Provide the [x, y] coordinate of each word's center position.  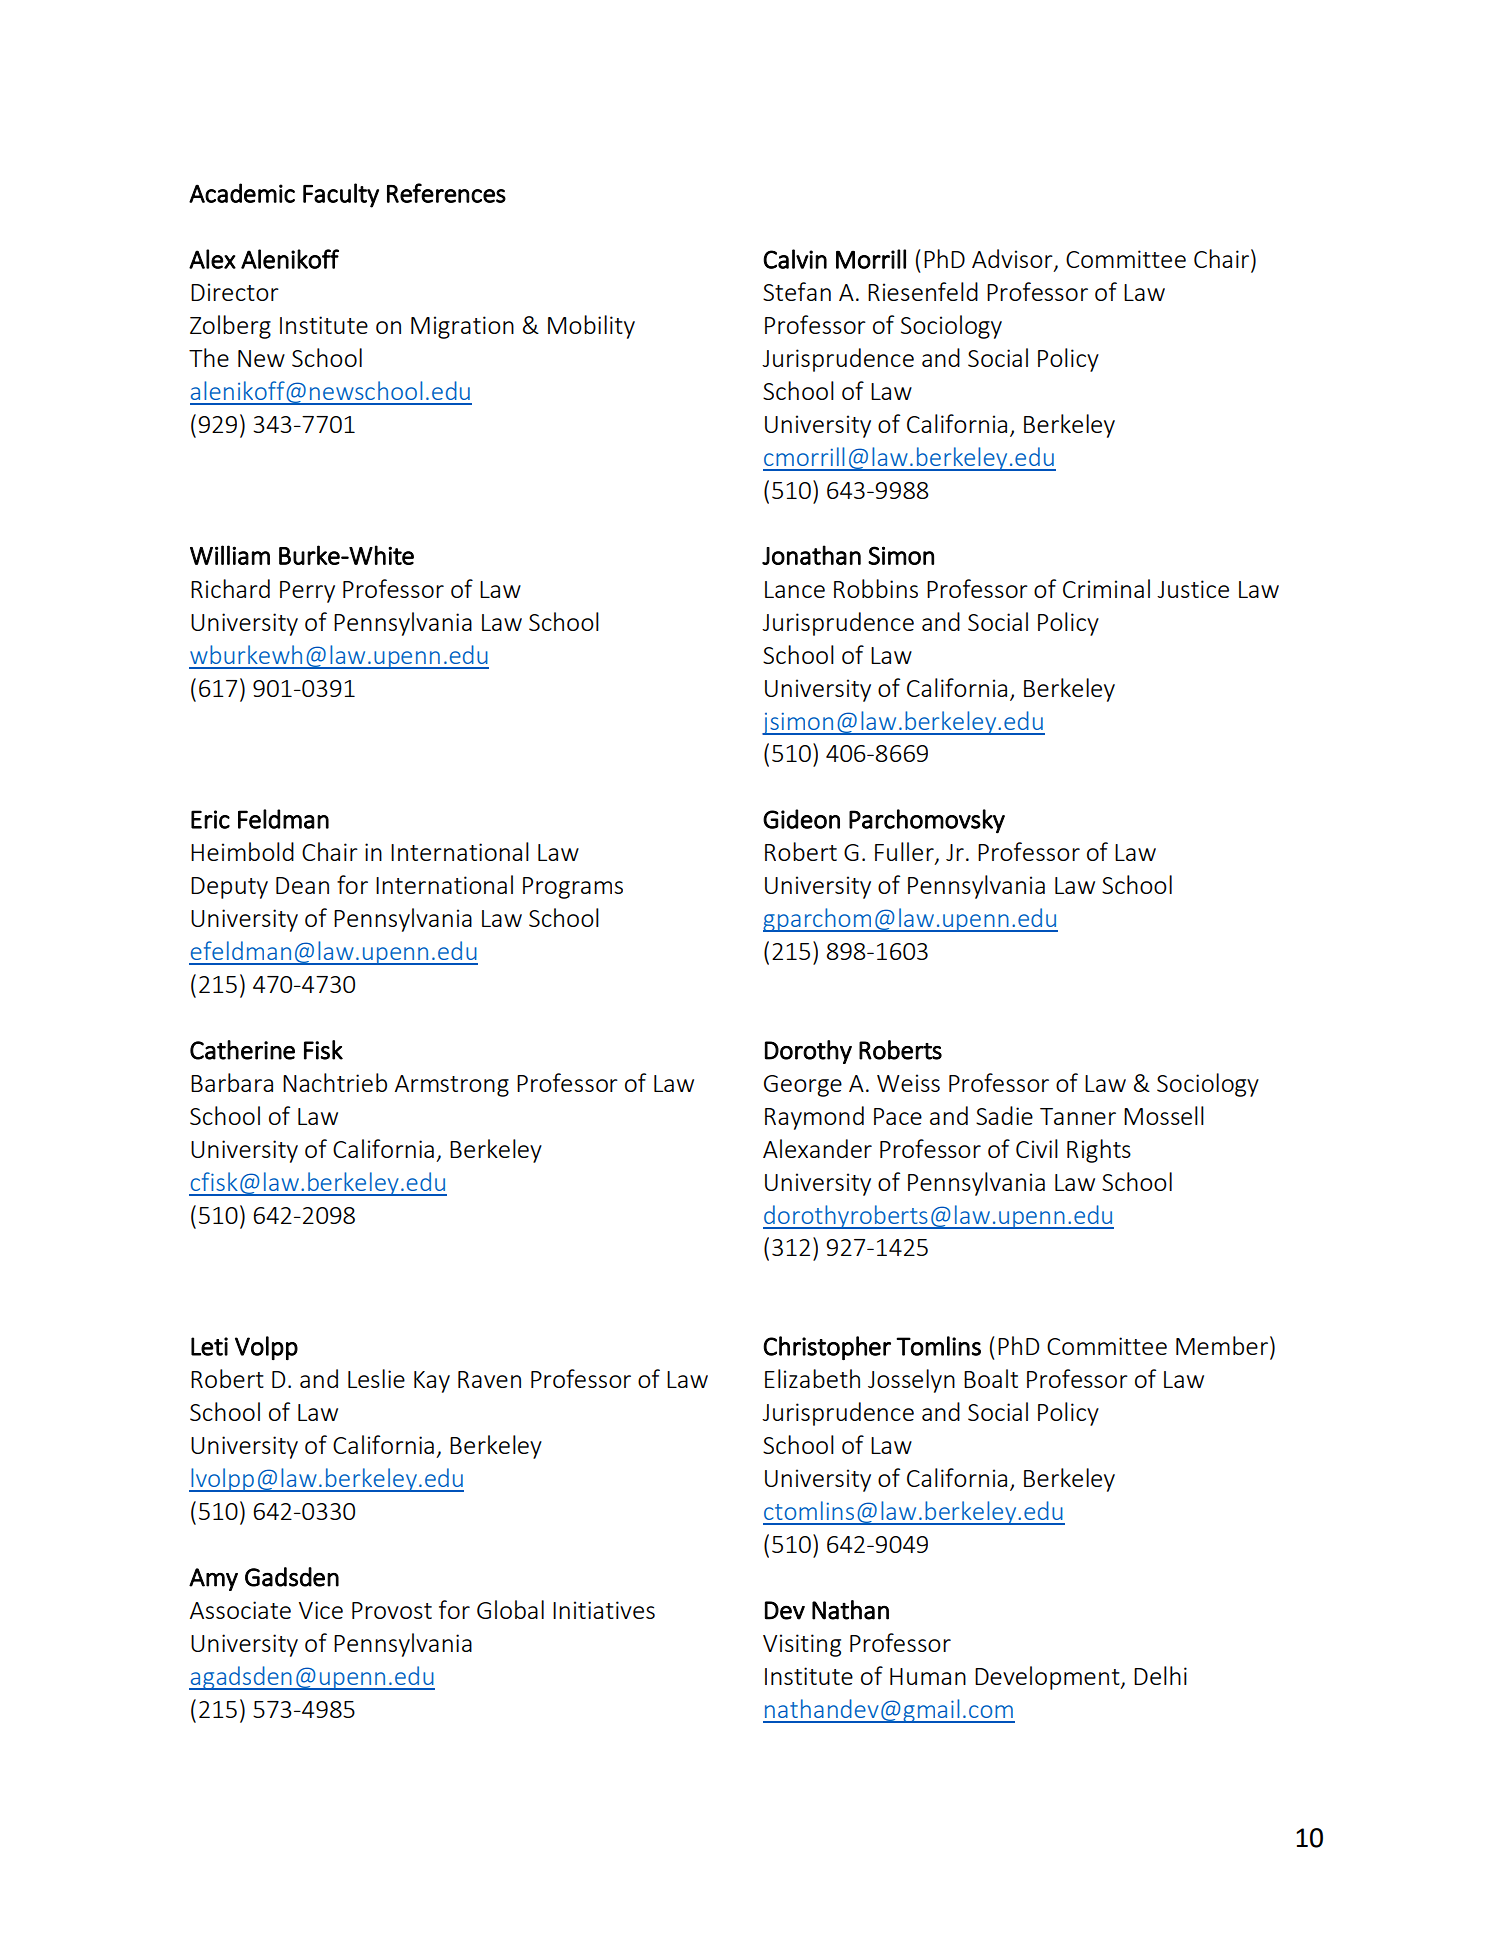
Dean [302, 885]
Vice [321, 1610]
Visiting [802, 1645]
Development [1048, 1678]
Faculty [341, 195]
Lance [795, 589]
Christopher [827, 1348]
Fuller [905, 853]
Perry [307, 592]
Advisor [1013, 260]
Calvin [795, 259]
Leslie [376, 1378]
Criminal [1106, 588]
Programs [573, 888]
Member [1222, 1345]
